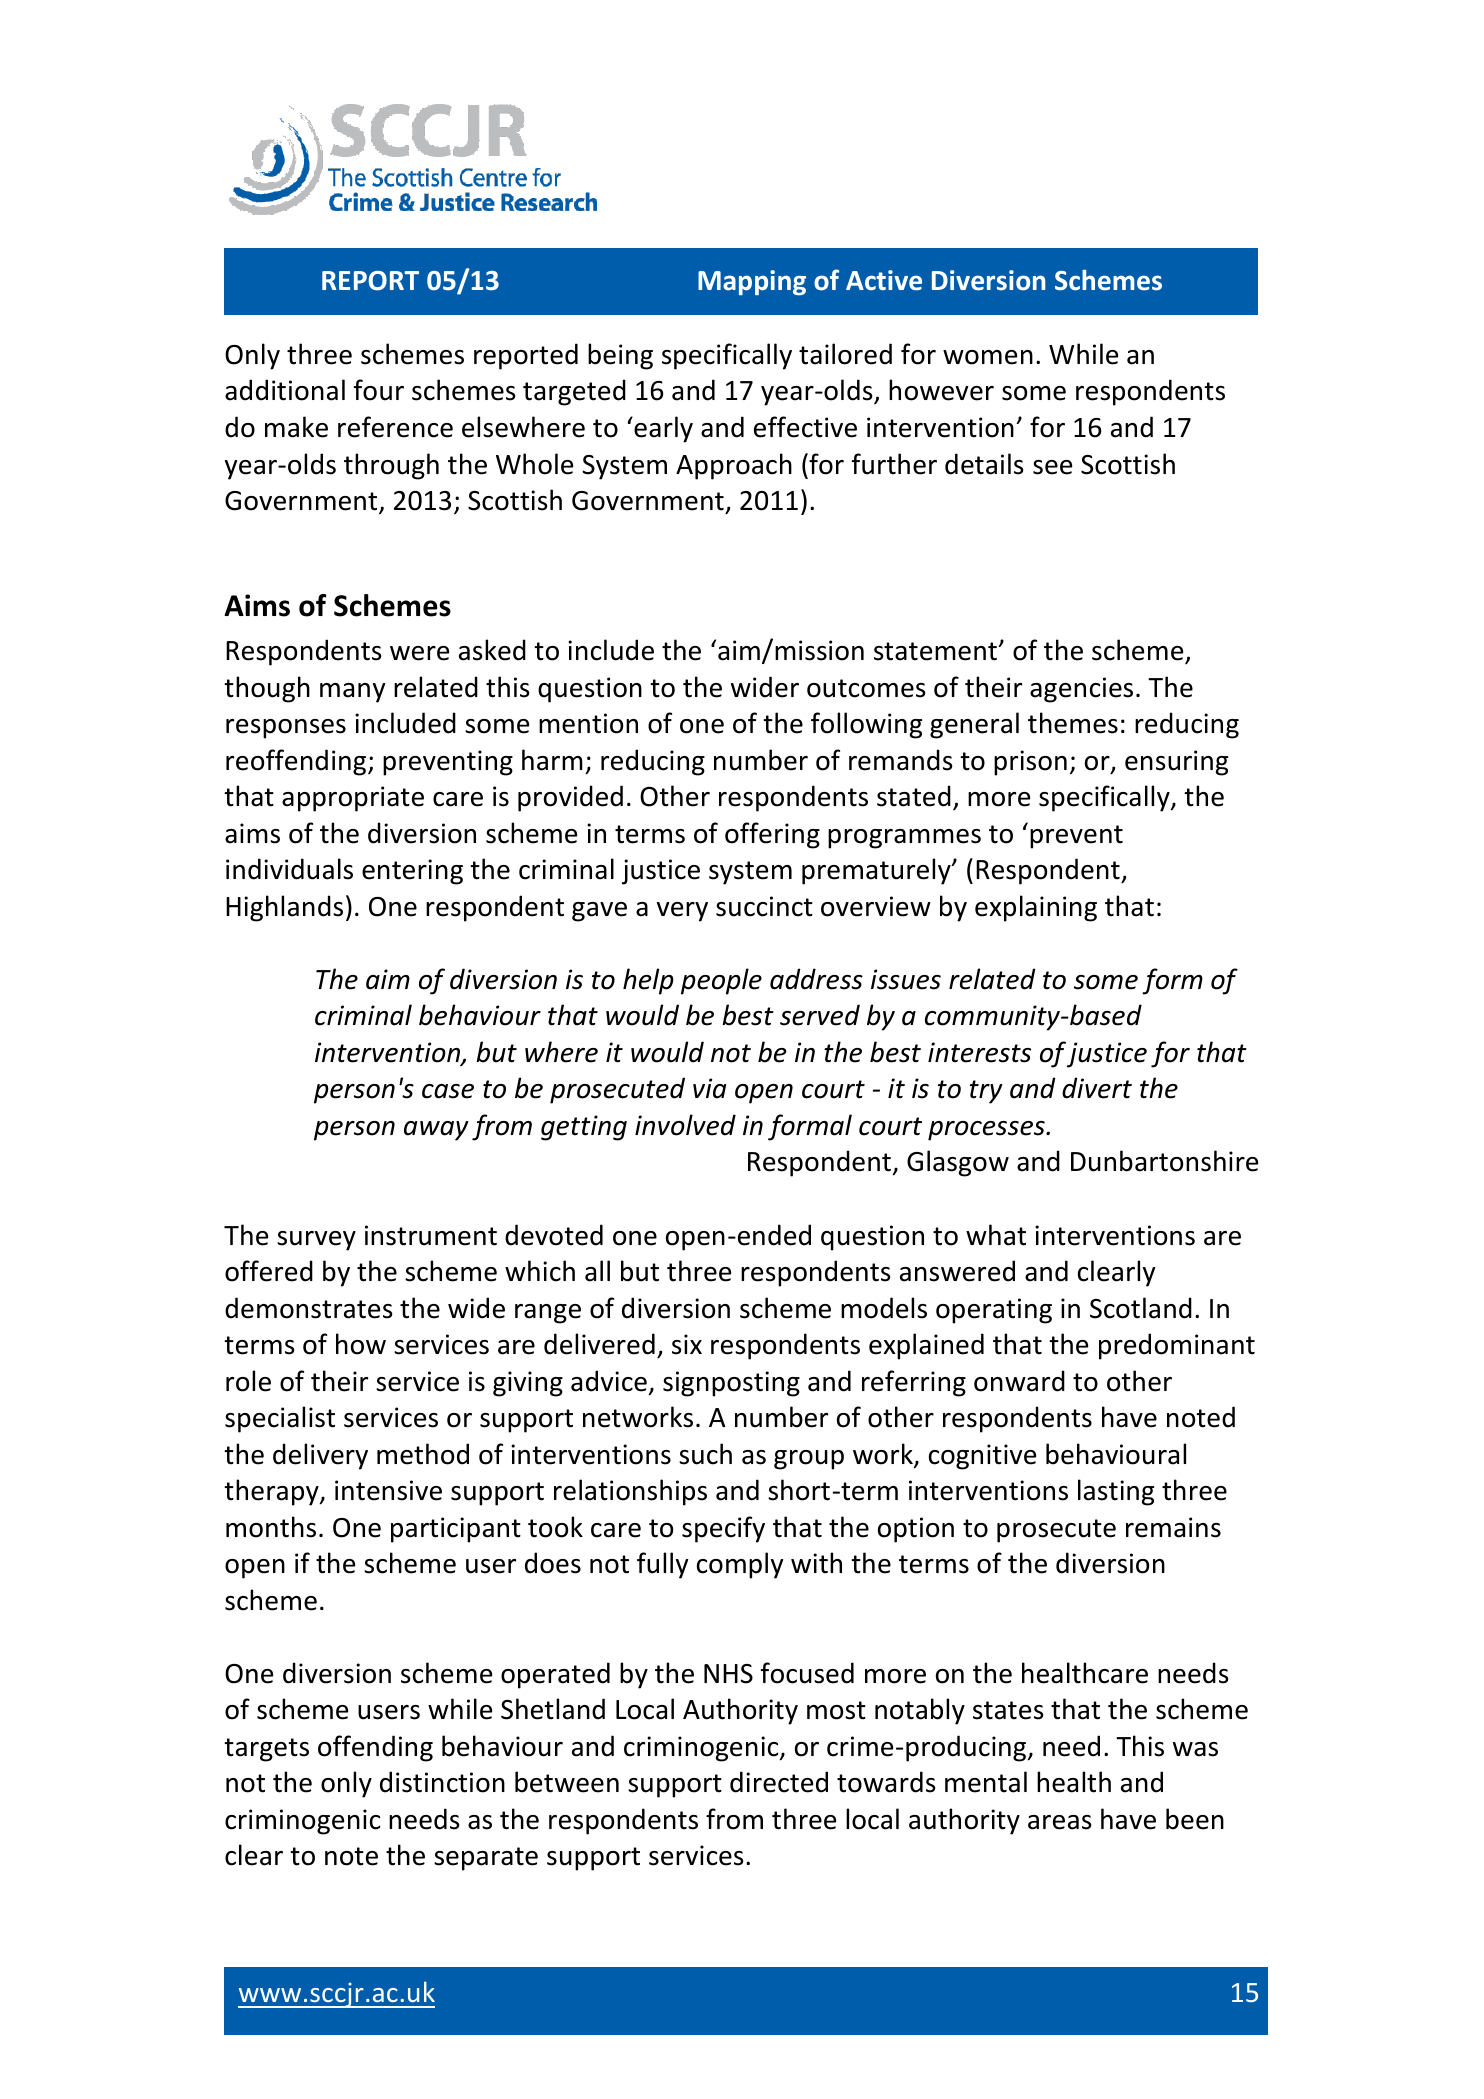  What do you see at coordinates (1036, 908) in the screenshot?
I see `explaining` at bounding box center [1036, 908].
